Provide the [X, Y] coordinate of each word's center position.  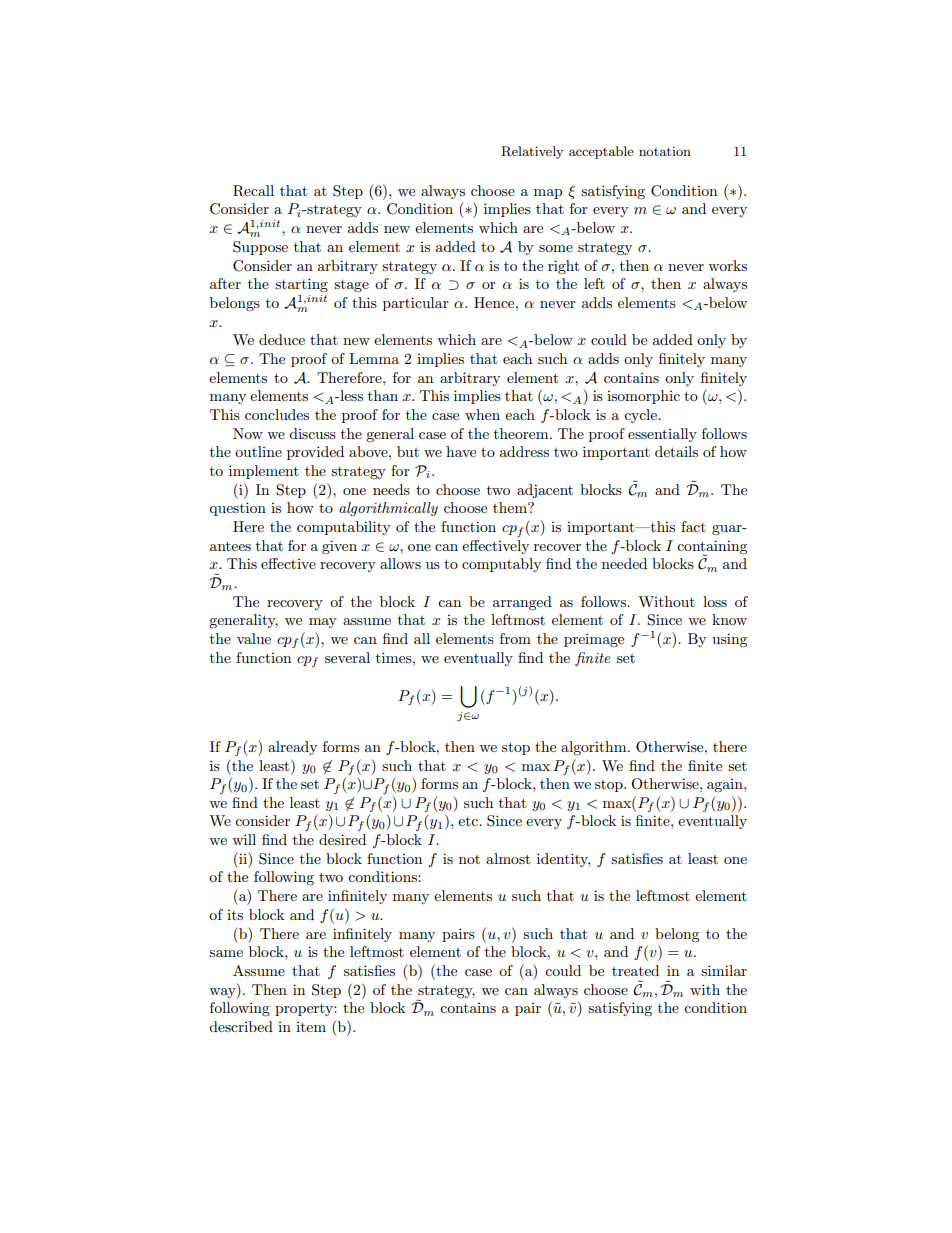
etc [469, 821]
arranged [522, 603]
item [311, 1027]
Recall [253, 191]
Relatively [532, 152]
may [323, 623]
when [482, 414]
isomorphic [643, 397]
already [292, 748]
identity [563, 860]
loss [715, 601]
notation [665, 151]
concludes [277, 414]
